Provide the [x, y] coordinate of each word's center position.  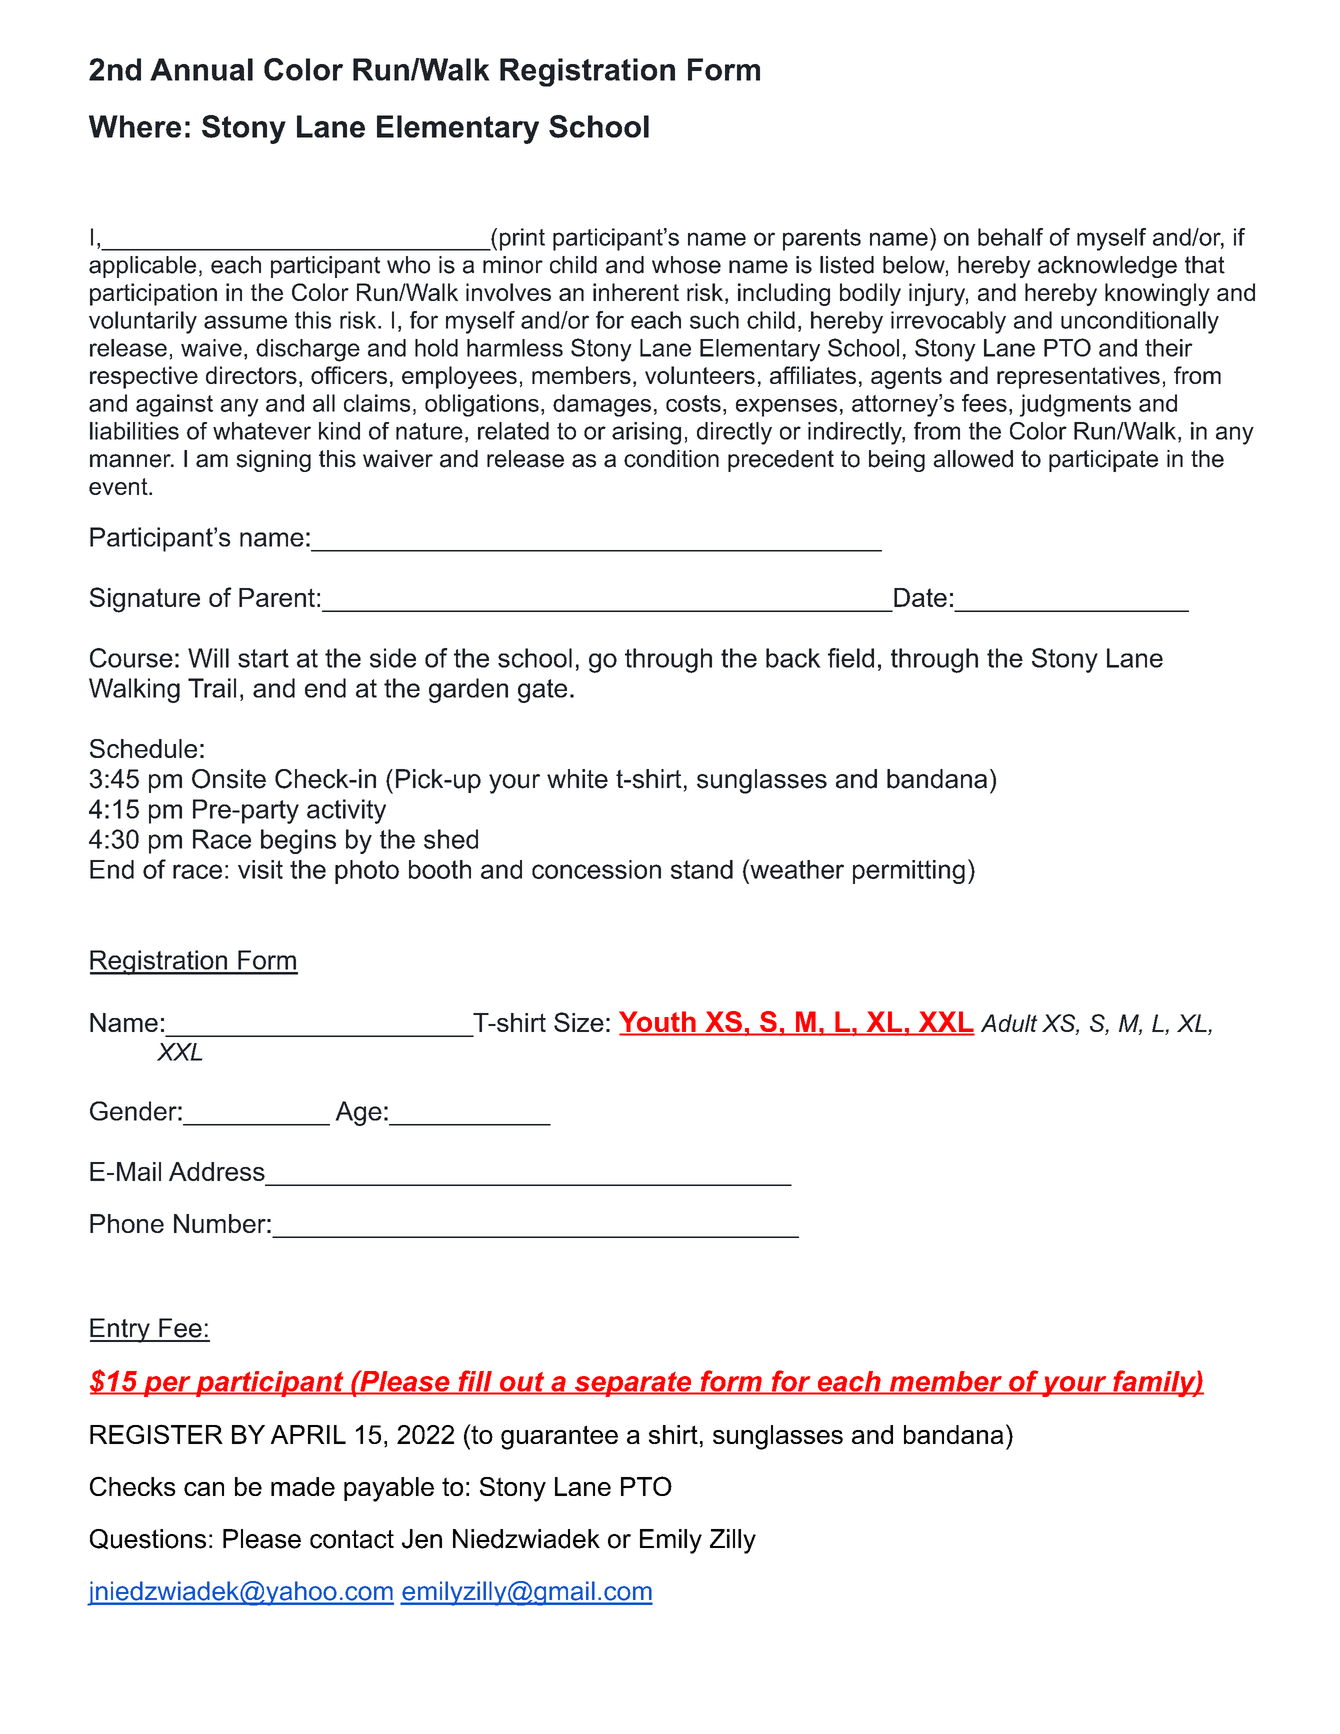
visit [260, 869]
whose [686, 265]
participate [1103, 461]
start [263, 658]
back [793, 658]
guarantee [559, 1437]
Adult [1009, 1023]
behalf [1010, 237]
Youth [658, 1023]
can [204, 1489]
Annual [201, 69]
